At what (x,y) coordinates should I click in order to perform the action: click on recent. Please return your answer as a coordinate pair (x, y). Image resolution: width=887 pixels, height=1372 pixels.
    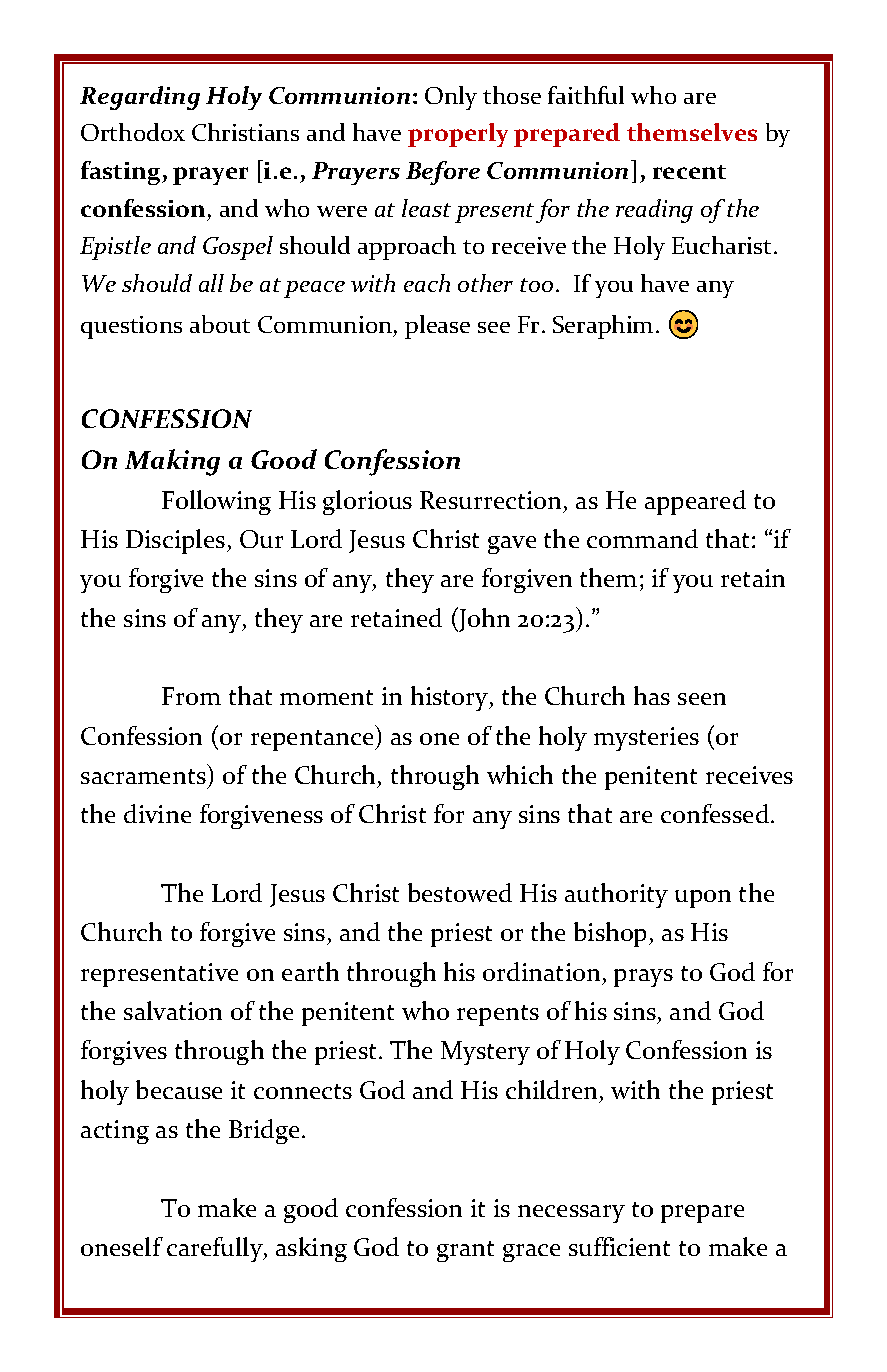
    Looking at the image, I should click on (689, 172).
